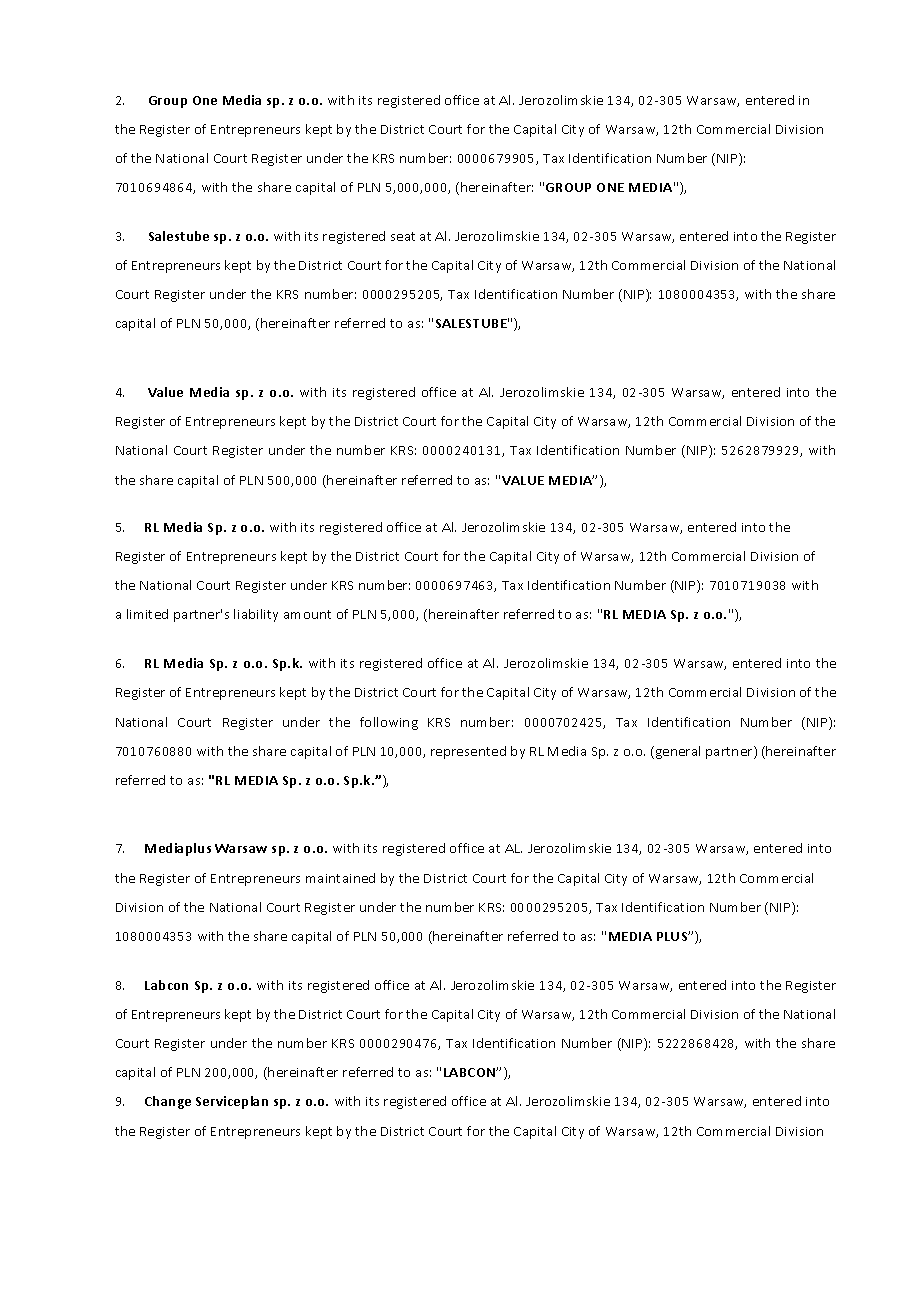  What do you see at coordinates (307, 614) in the image?
I see `amount` at bounding box center [307, 614].
